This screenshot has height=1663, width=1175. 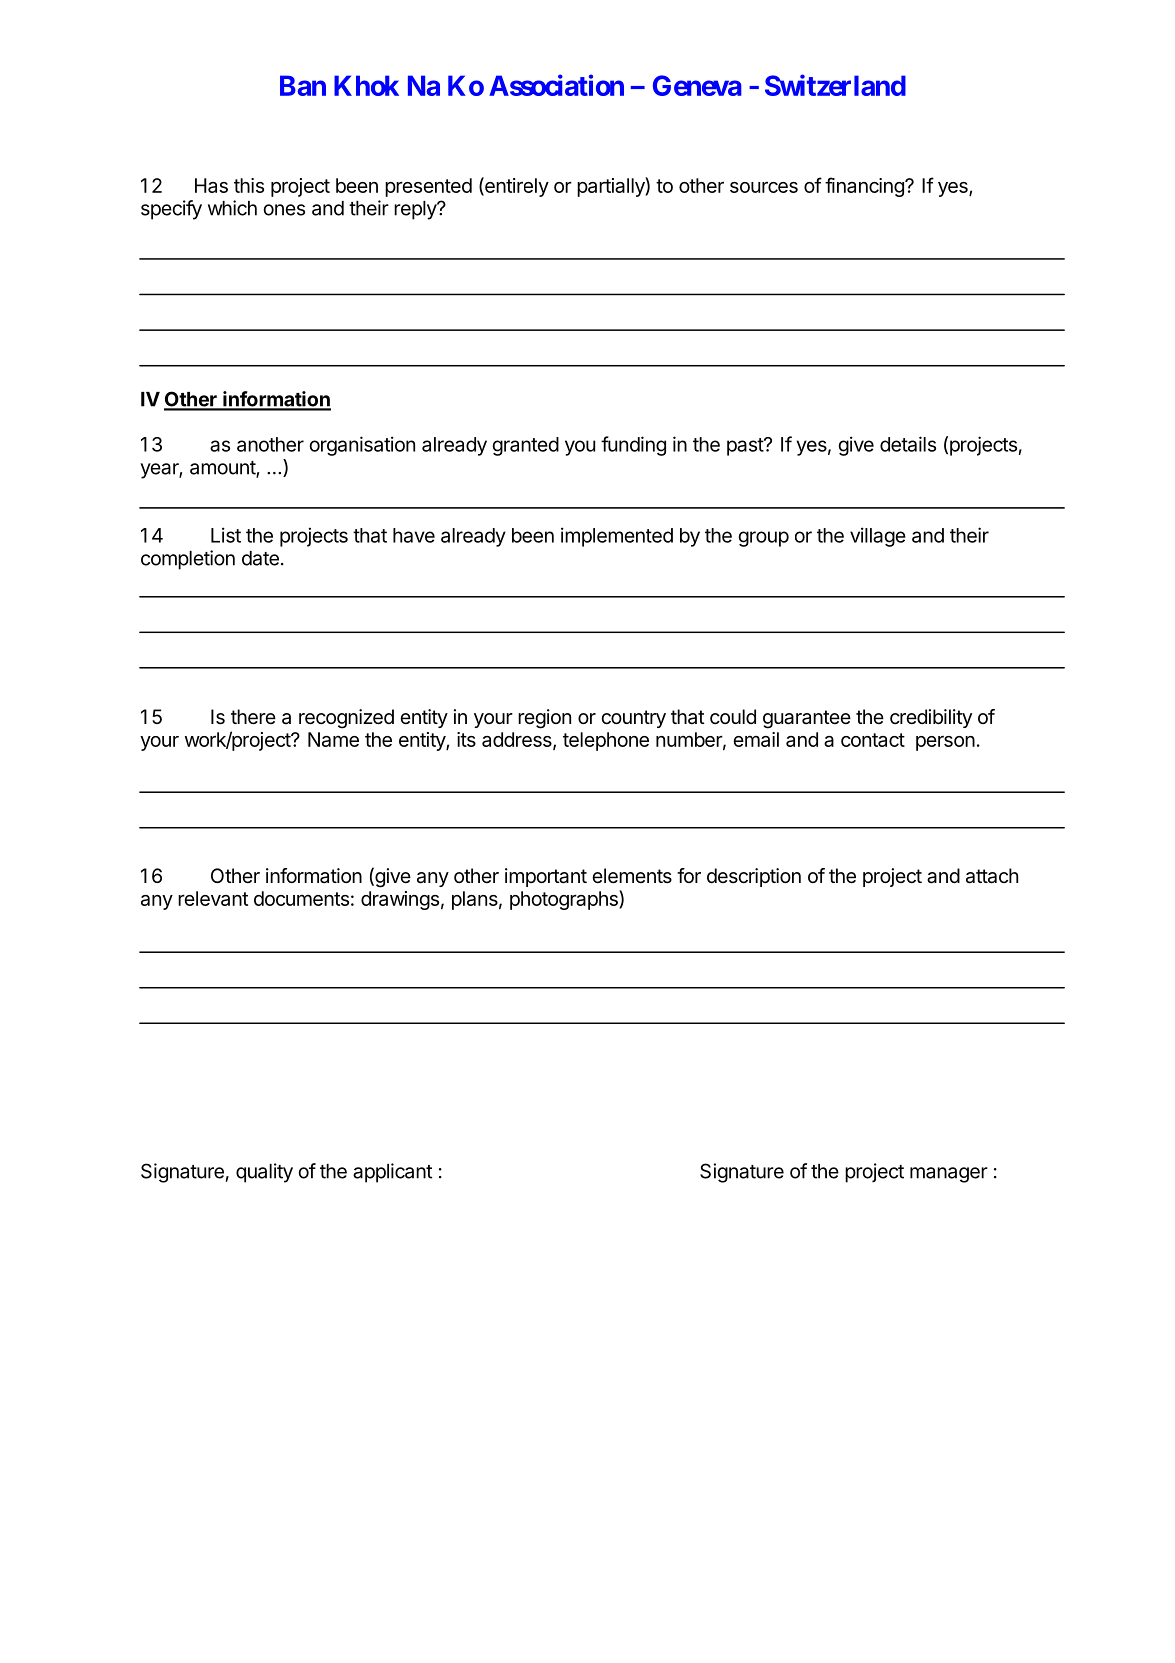 What do you see at coordinates (264, 1173) in the screenshot?
I see `quality` at bounding box center [264, 1173].
